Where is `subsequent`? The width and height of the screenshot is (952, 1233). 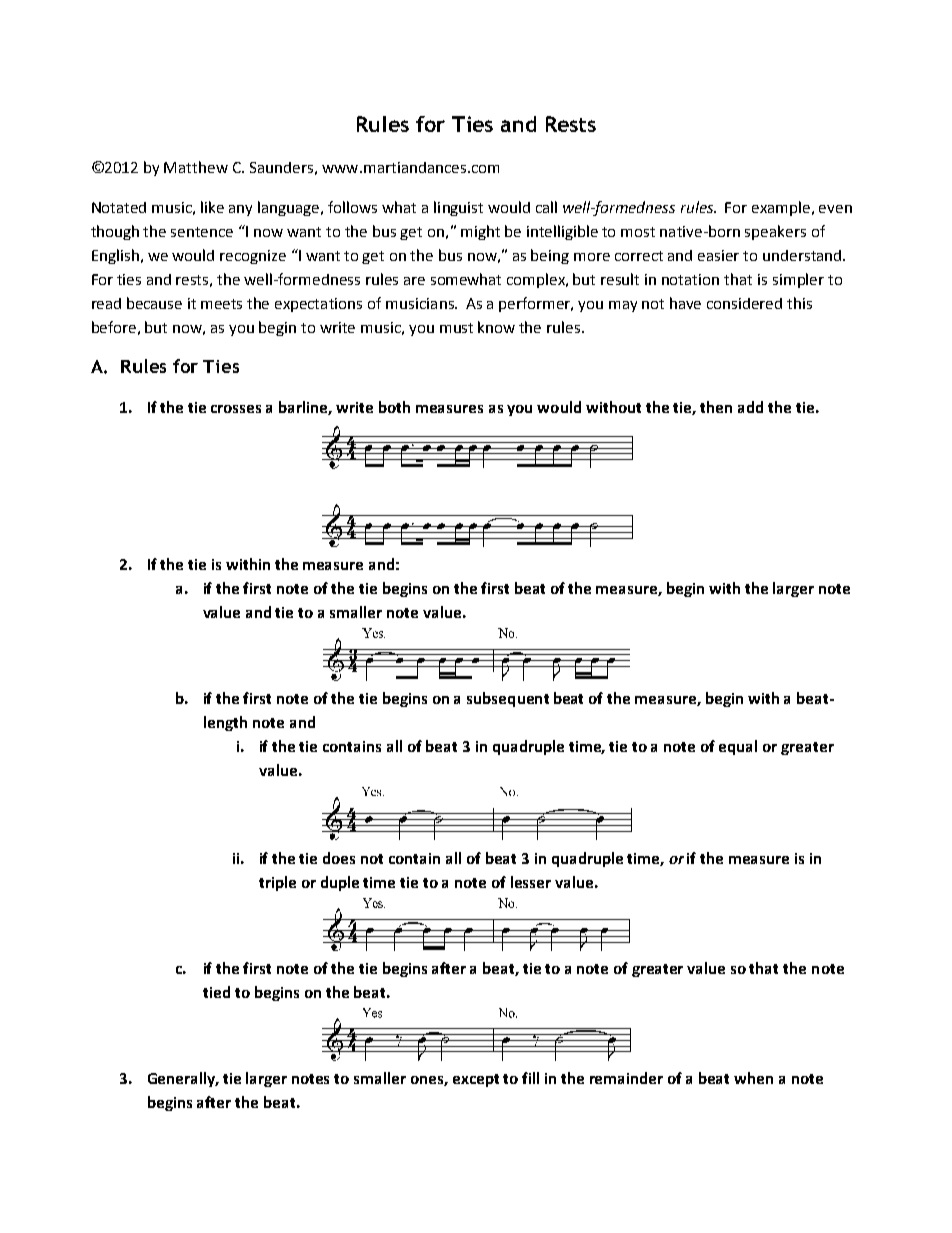 subsequent is located at coordinates (508, 699).
